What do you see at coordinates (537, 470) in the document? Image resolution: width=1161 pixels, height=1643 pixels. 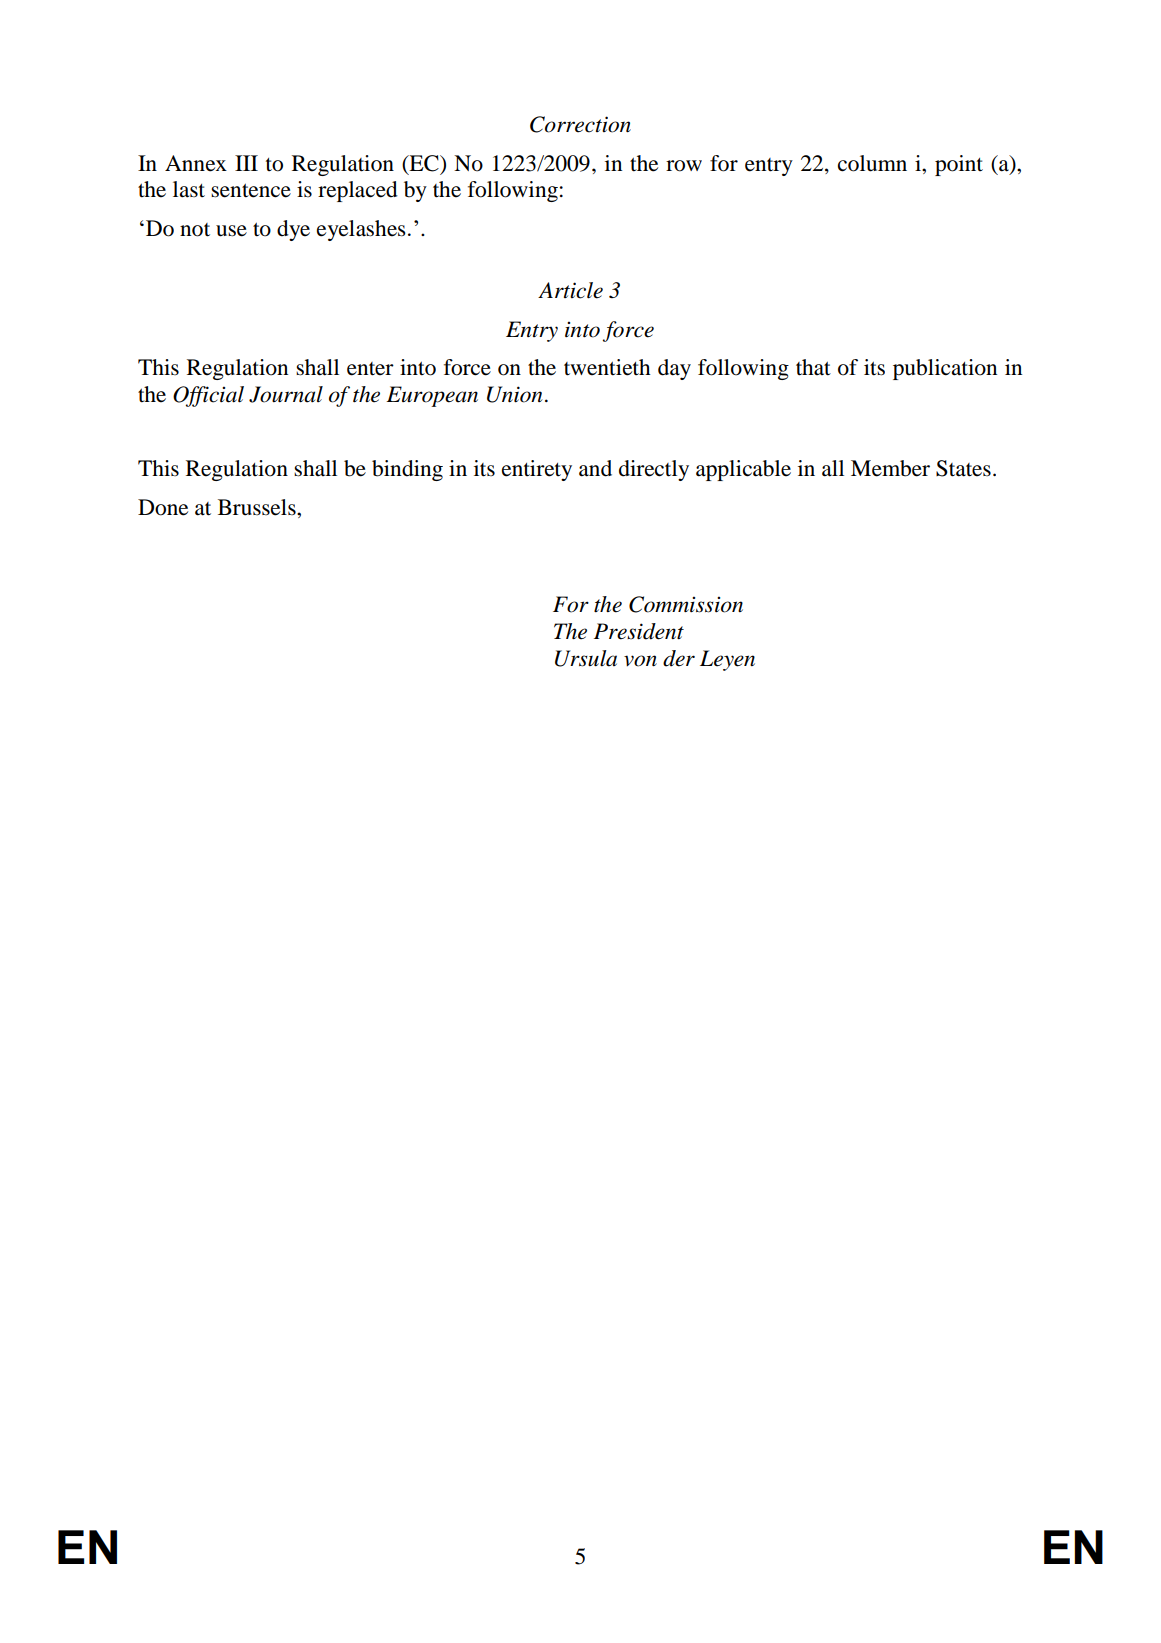 I see `entirety` at bounding box center [537, 470].
